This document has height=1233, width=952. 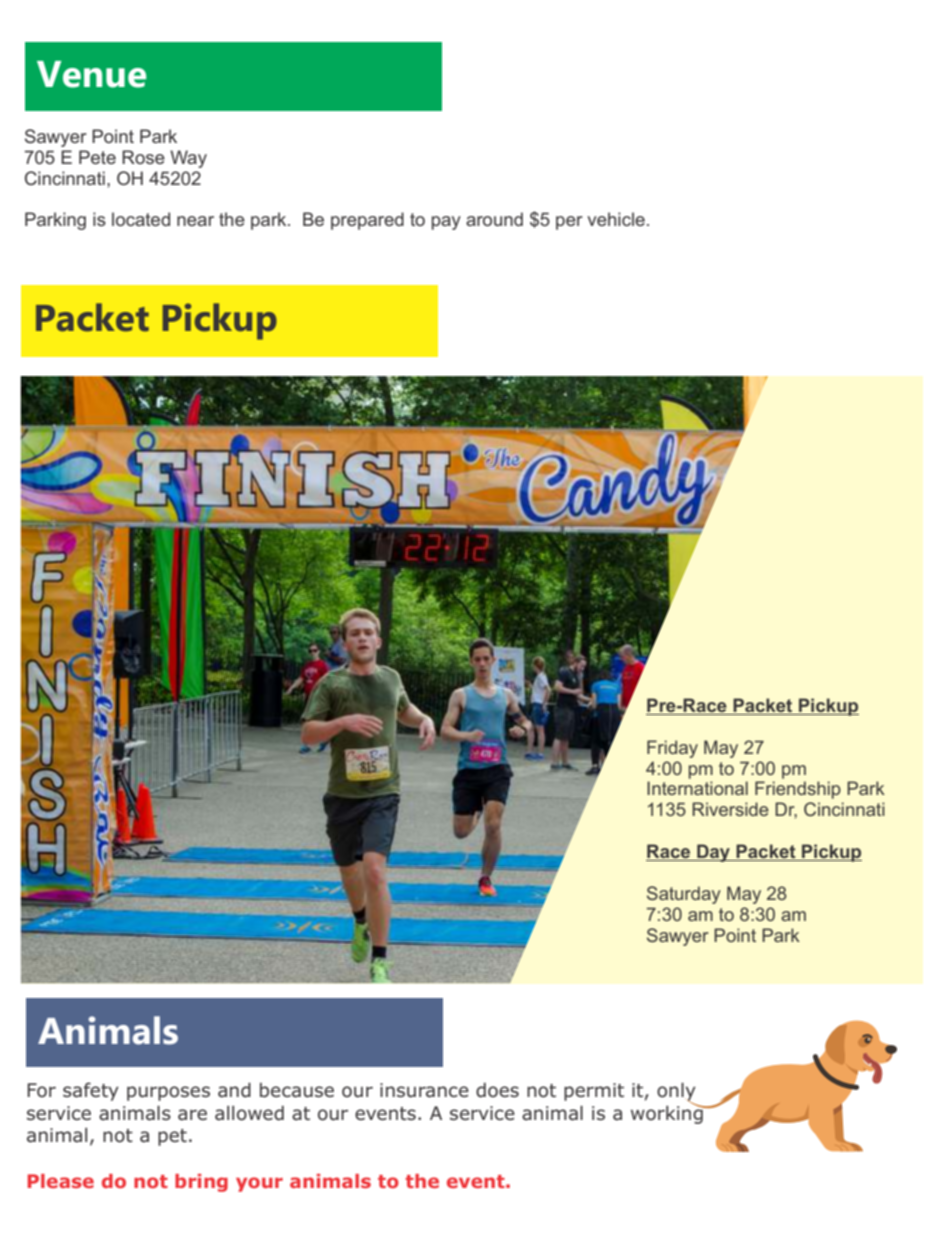 I want to click on safety, so click(x=91, y=1091).
